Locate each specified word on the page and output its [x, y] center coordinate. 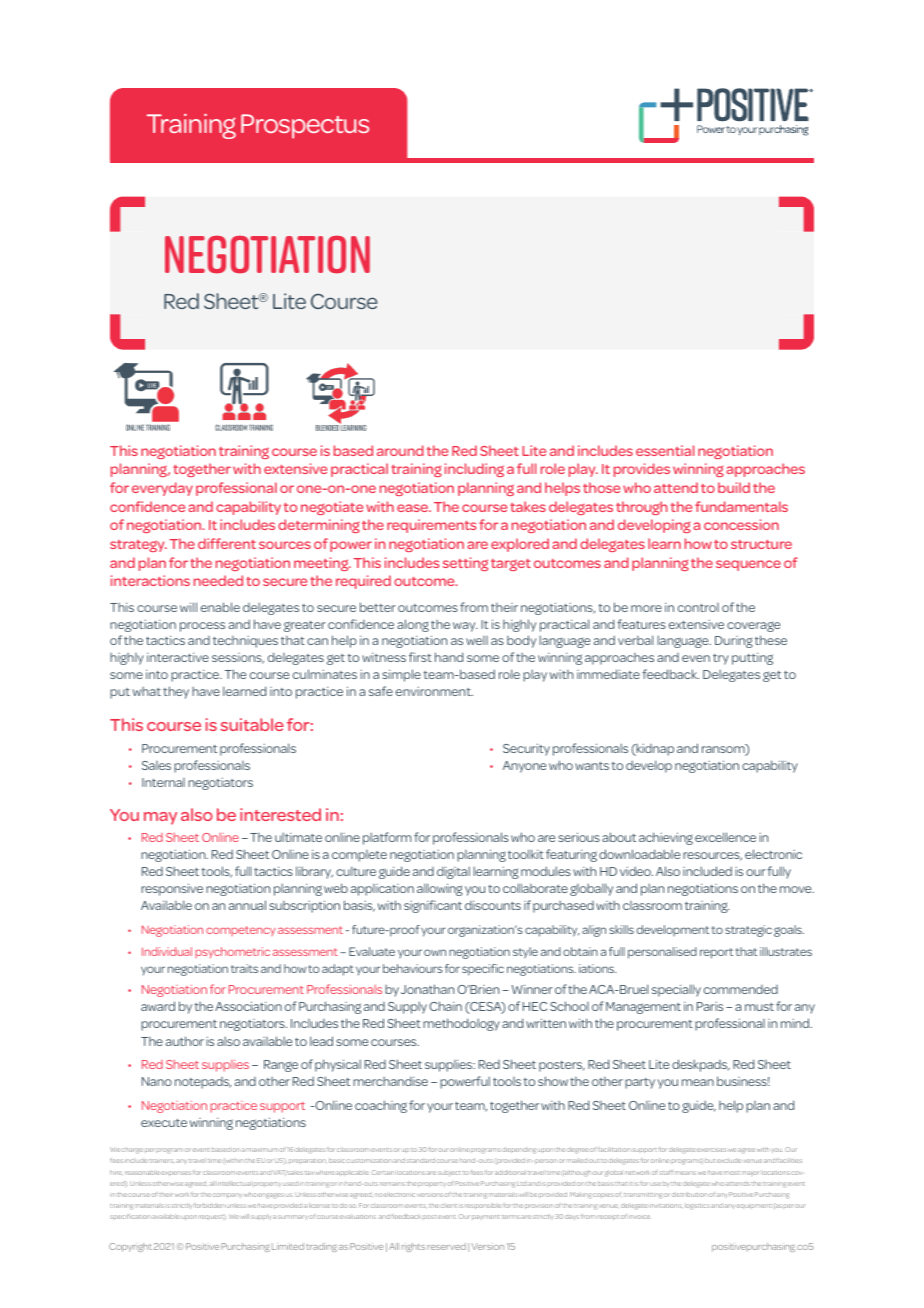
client [449, 1205]
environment [434, 691]
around [400, 450]
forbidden [209, 1205]
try [721, 659]
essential [665, 450]
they [176, 692]
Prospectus [305, 126]
